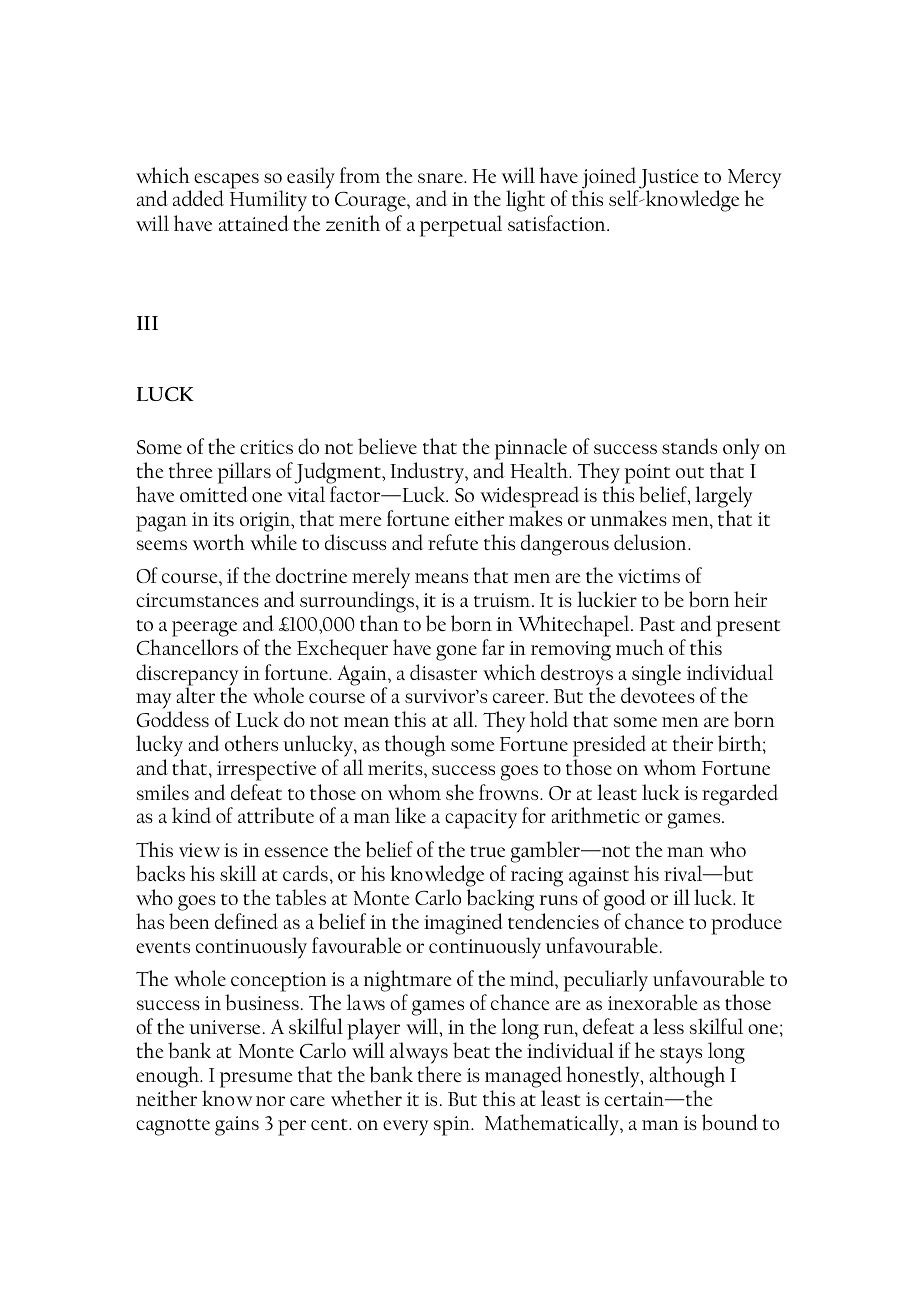  I want to click on Justice, so click(668, 180).
